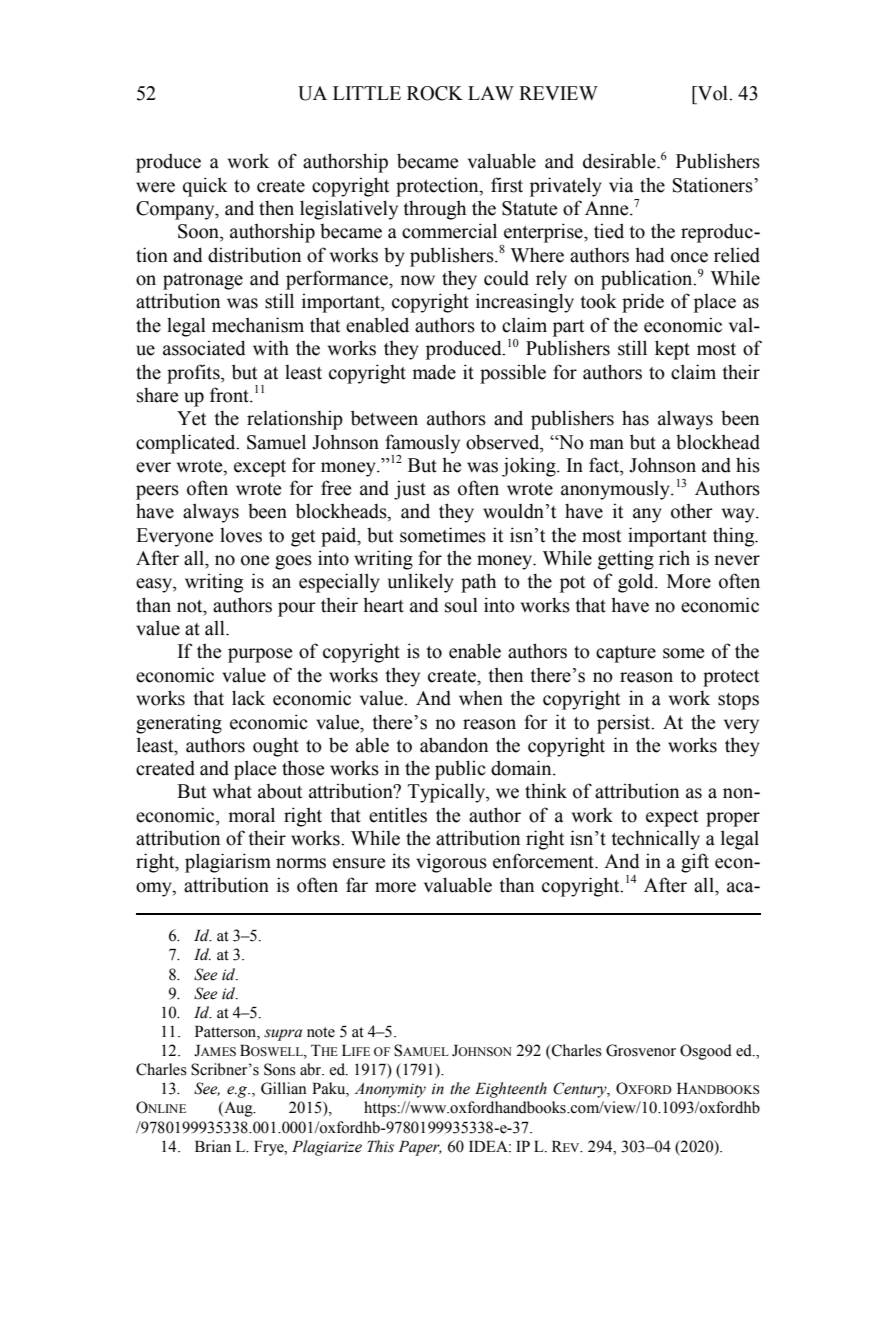 Image resolution: width=896 pixels, height=1328 pixels. What do you see at coordinates (637, 583) in the screenshot?
I see `gold` at bounding box center [637, 583].
